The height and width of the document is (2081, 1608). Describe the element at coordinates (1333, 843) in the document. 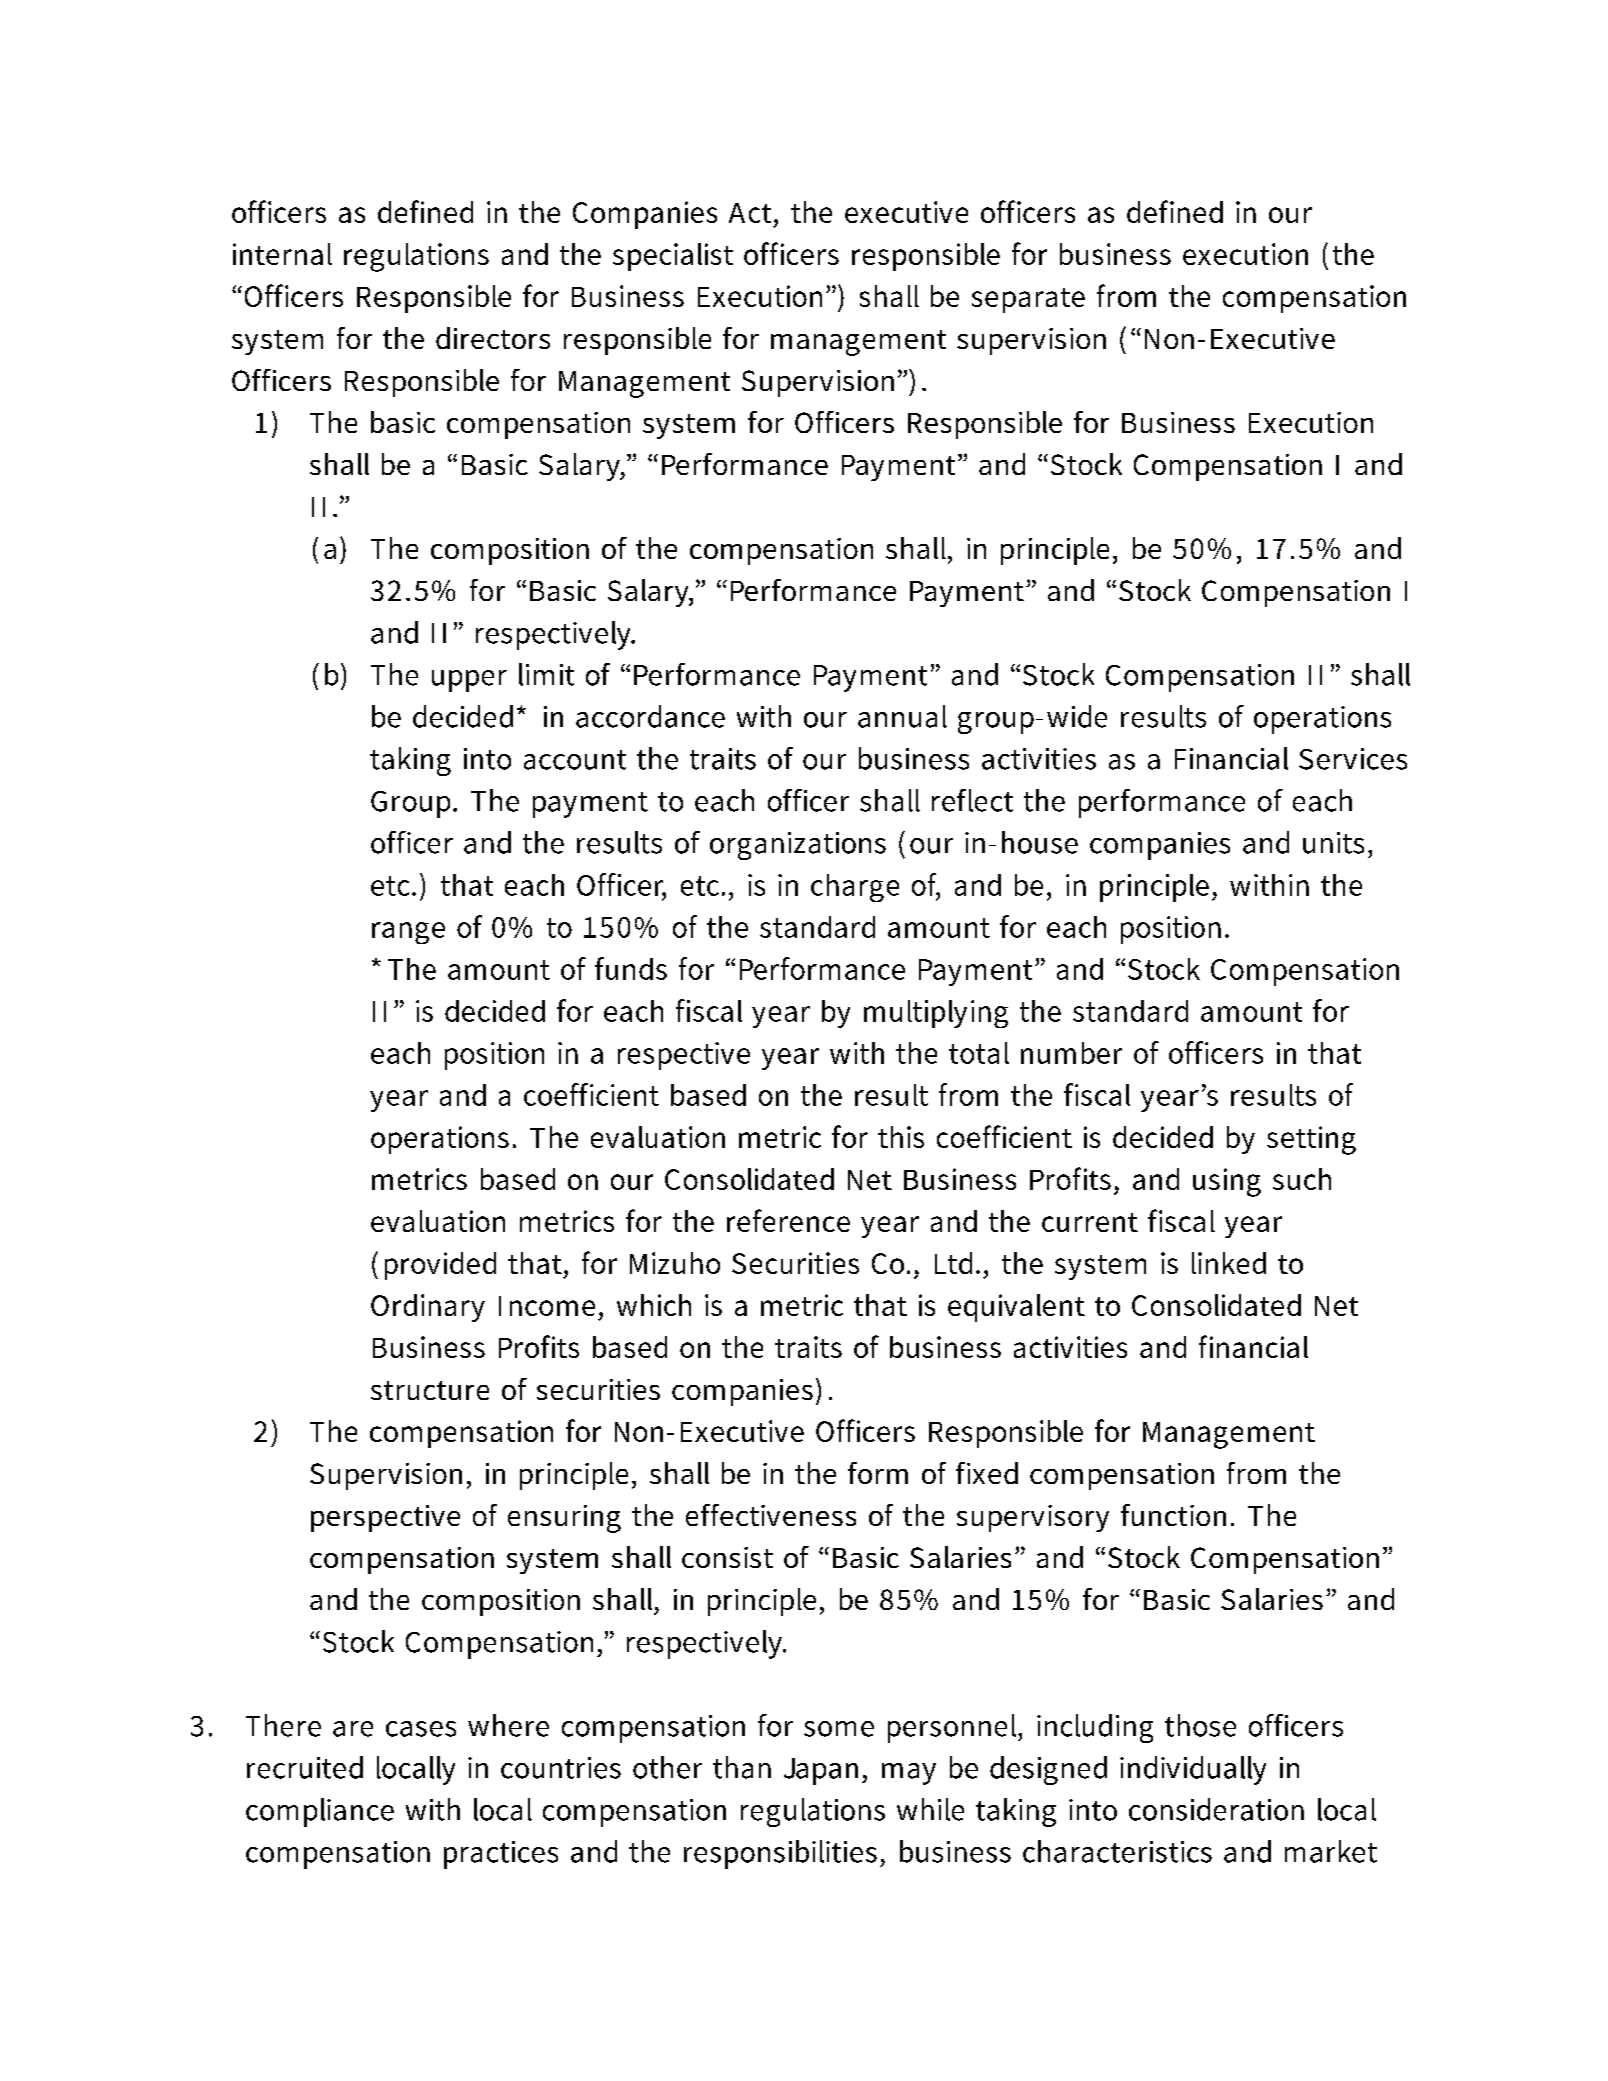

I see `units` at that location.
